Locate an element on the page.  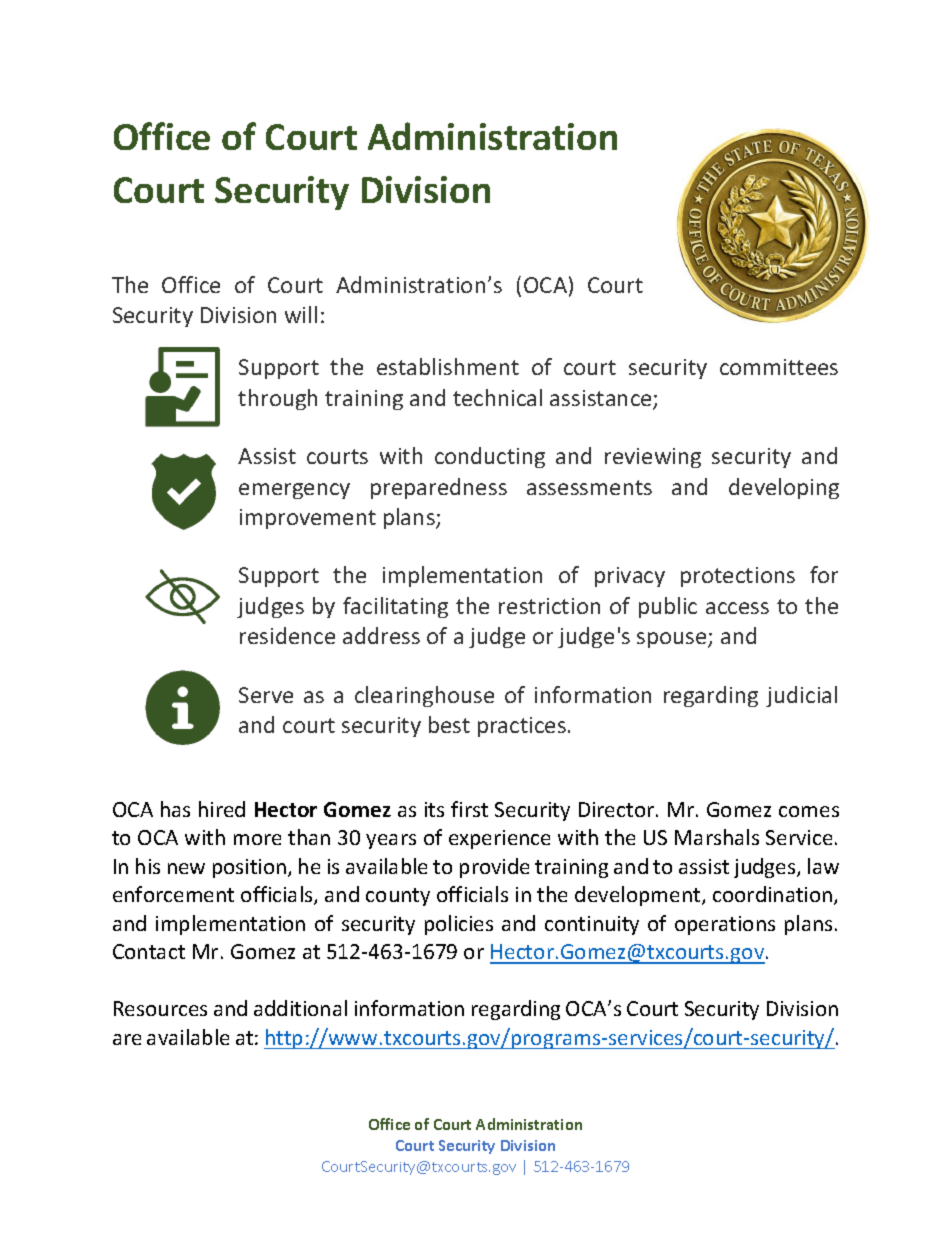
committees is located at coordinates (779, 367).
